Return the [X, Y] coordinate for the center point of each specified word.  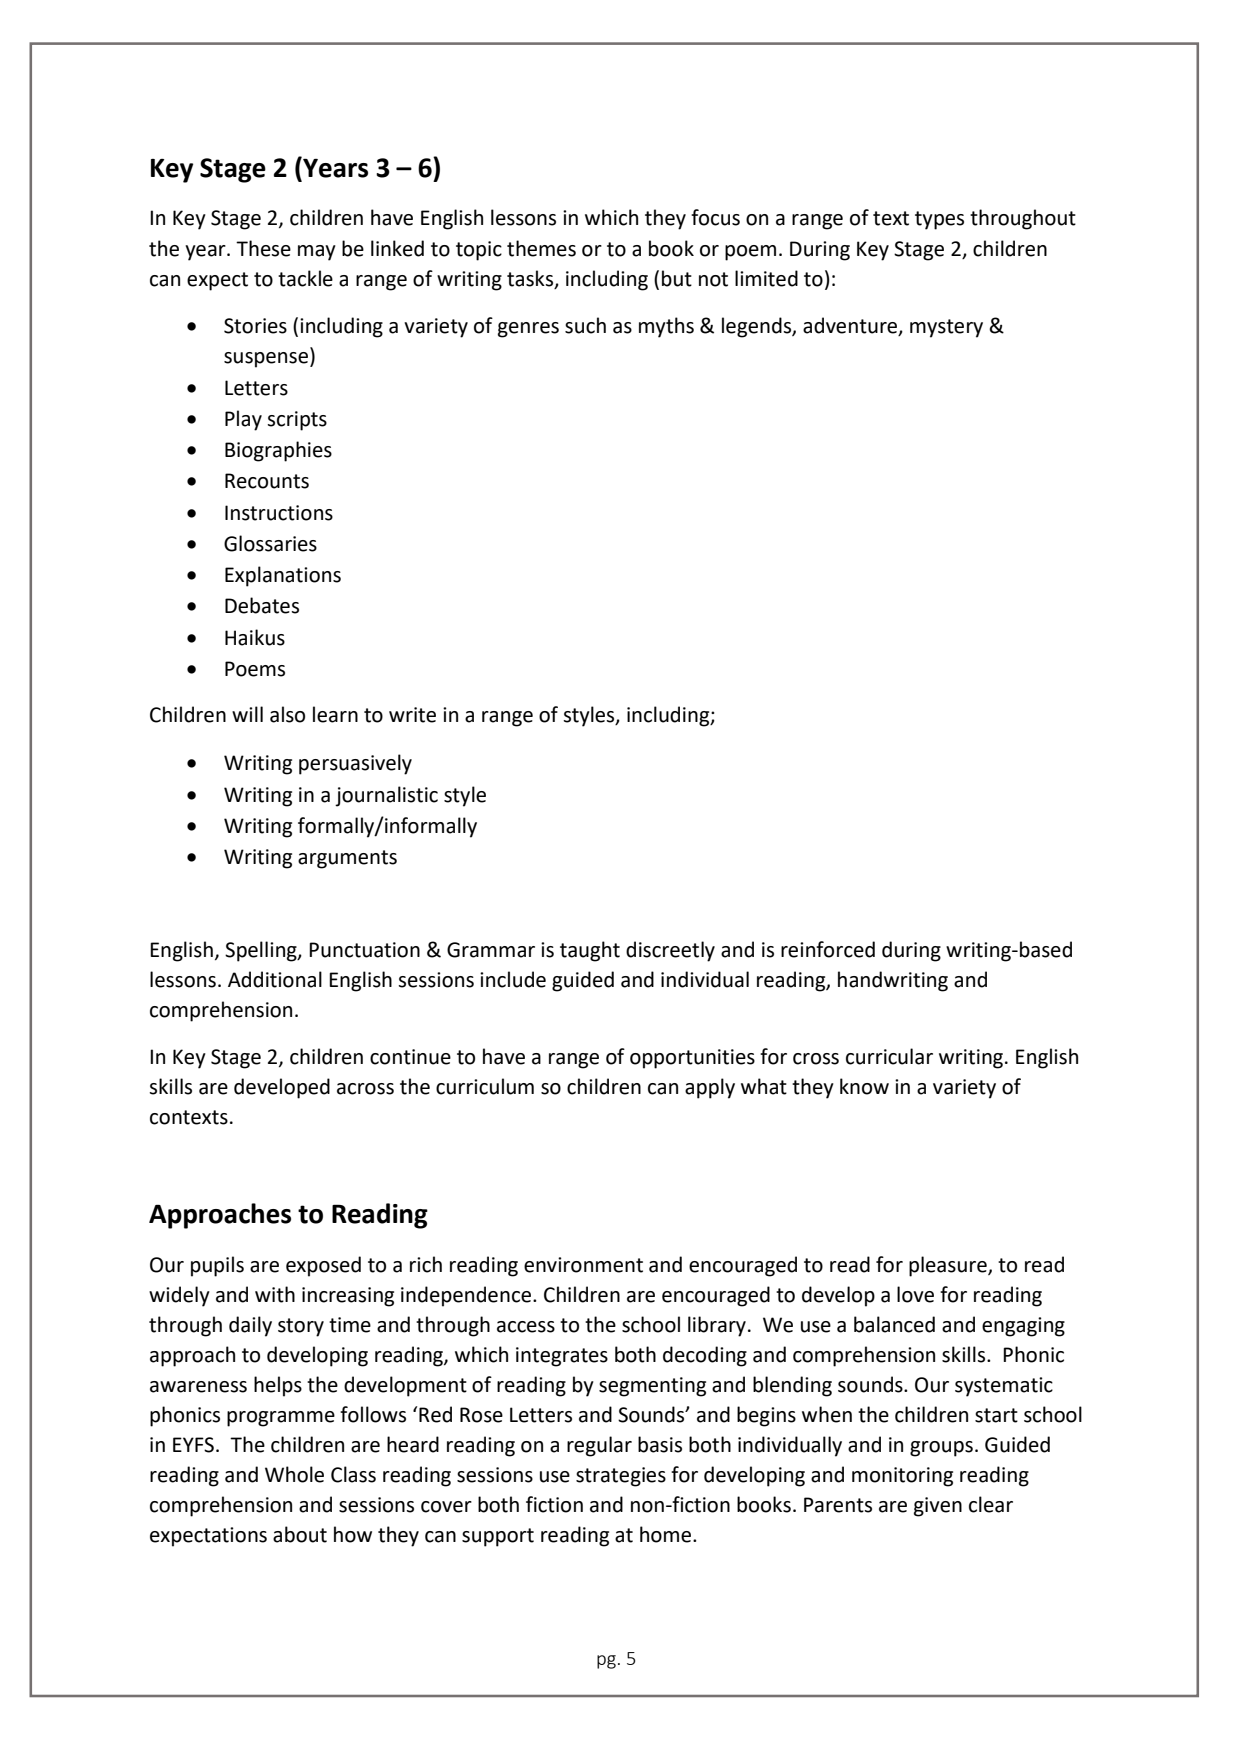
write [412, 715]
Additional [275, 979]
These [263, 248]
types [939, 220]
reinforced [828, 949]
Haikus [255, 637]
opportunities [692, 1059]
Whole [294, 1474]
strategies [621, 1477]
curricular [889, 1056]
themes [541, 248]
